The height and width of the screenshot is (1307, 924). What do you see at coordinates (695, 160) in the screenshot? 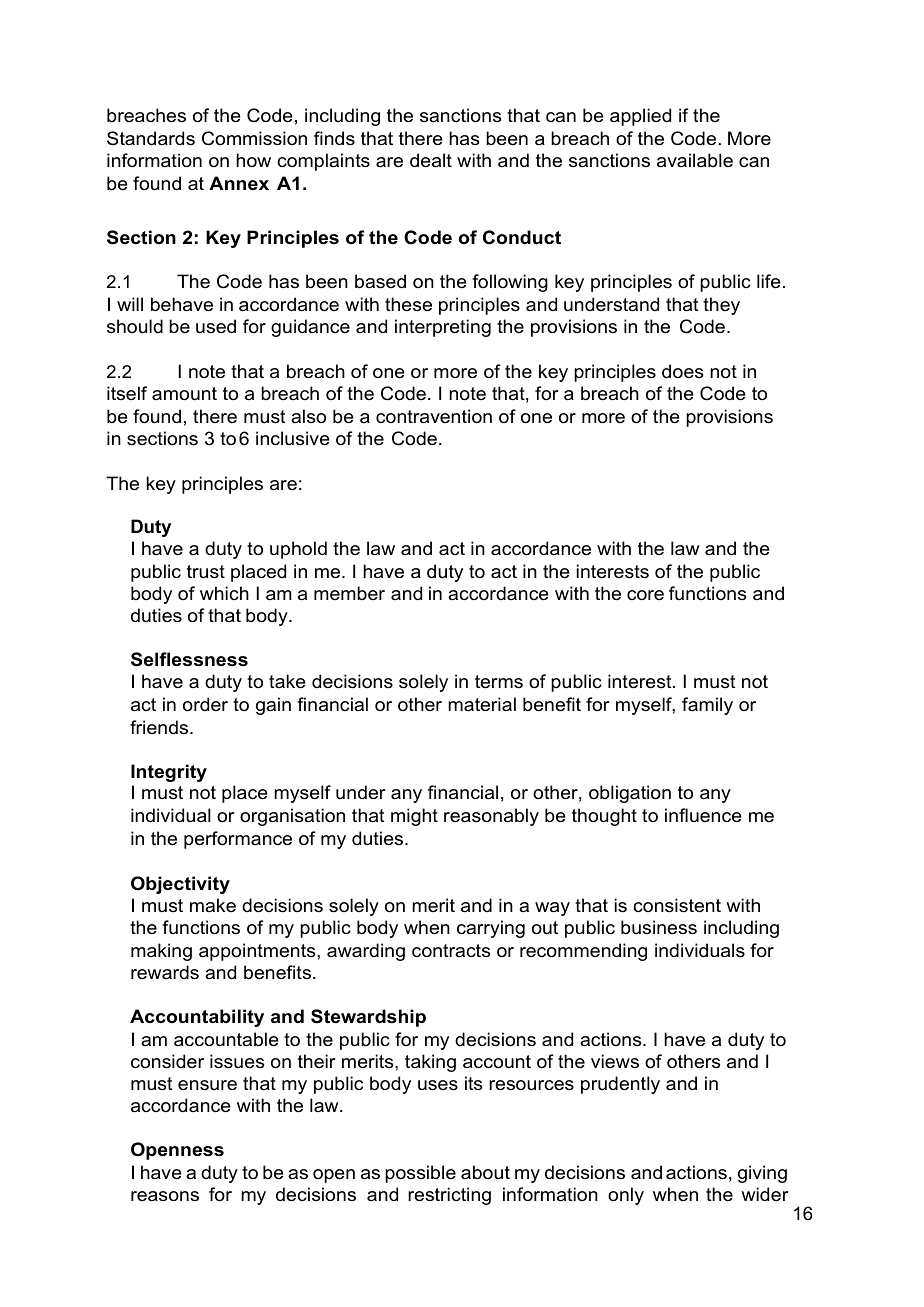
I see `available` at bounding box center [695, 160].
